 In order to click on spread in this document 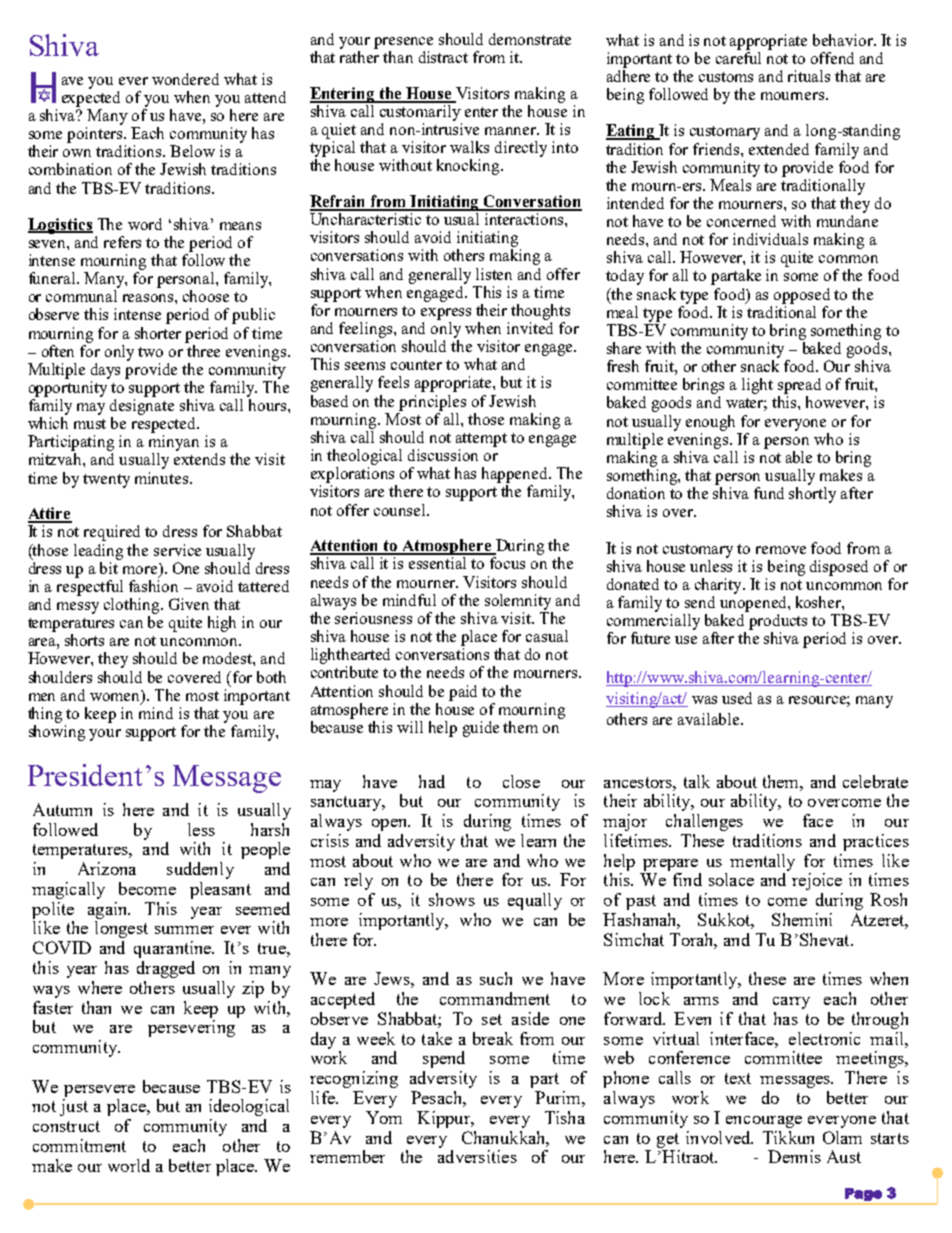, I will do `click(799, 386)`.
